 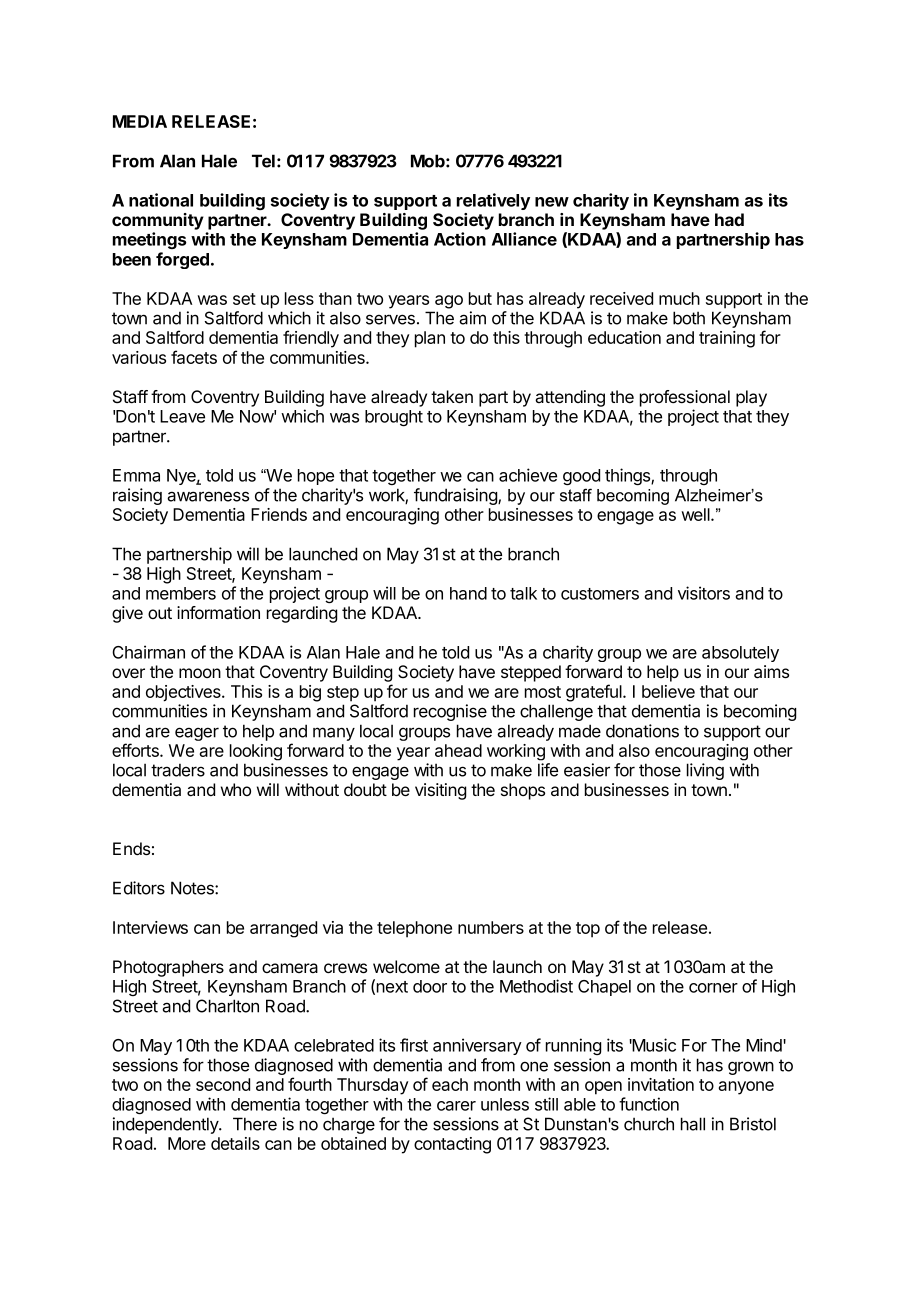 I want to click on More, so click(x=187, y=1143).
